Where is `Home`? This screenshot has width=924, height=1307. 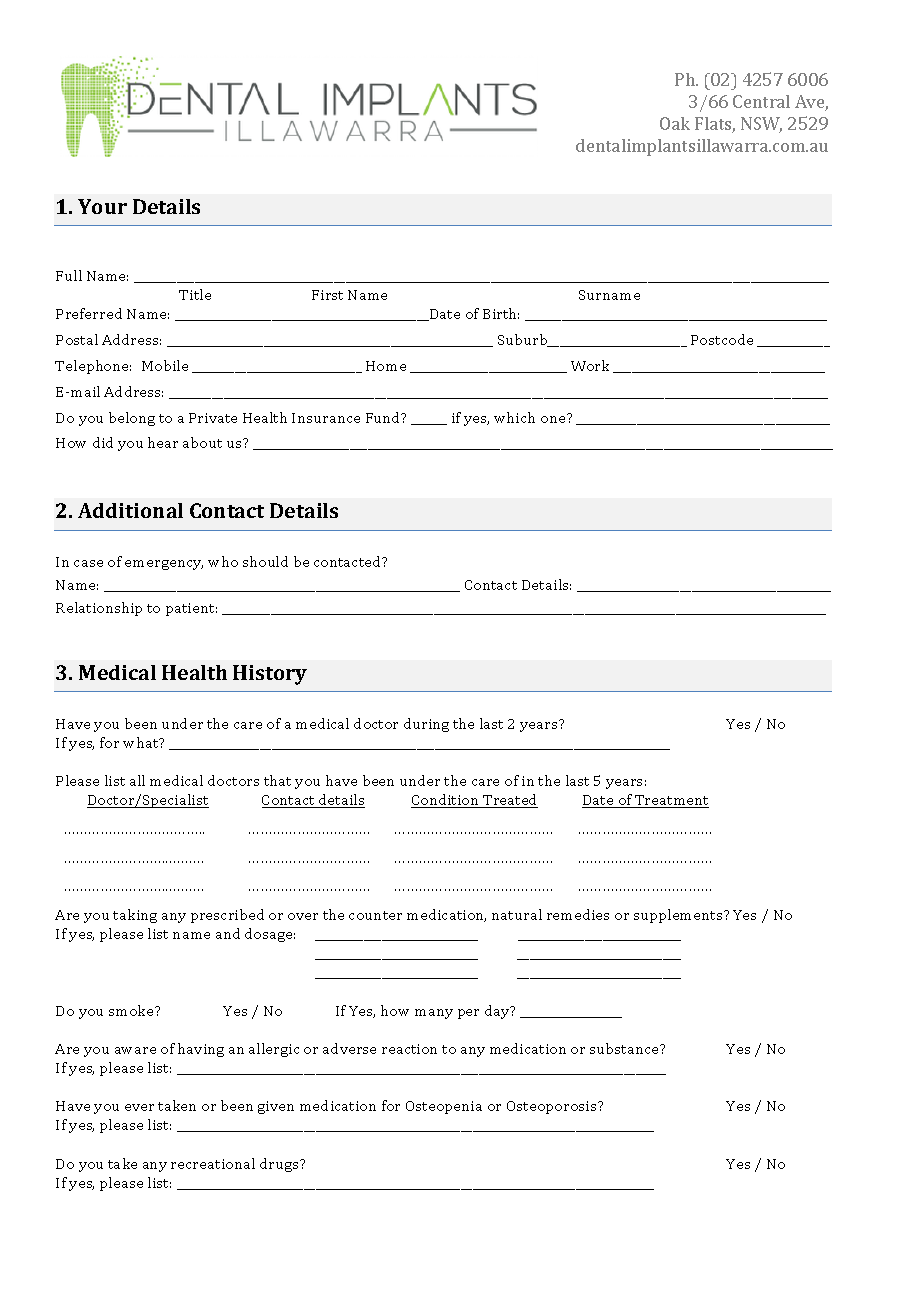 Home is located at coordinates (386, 366).
